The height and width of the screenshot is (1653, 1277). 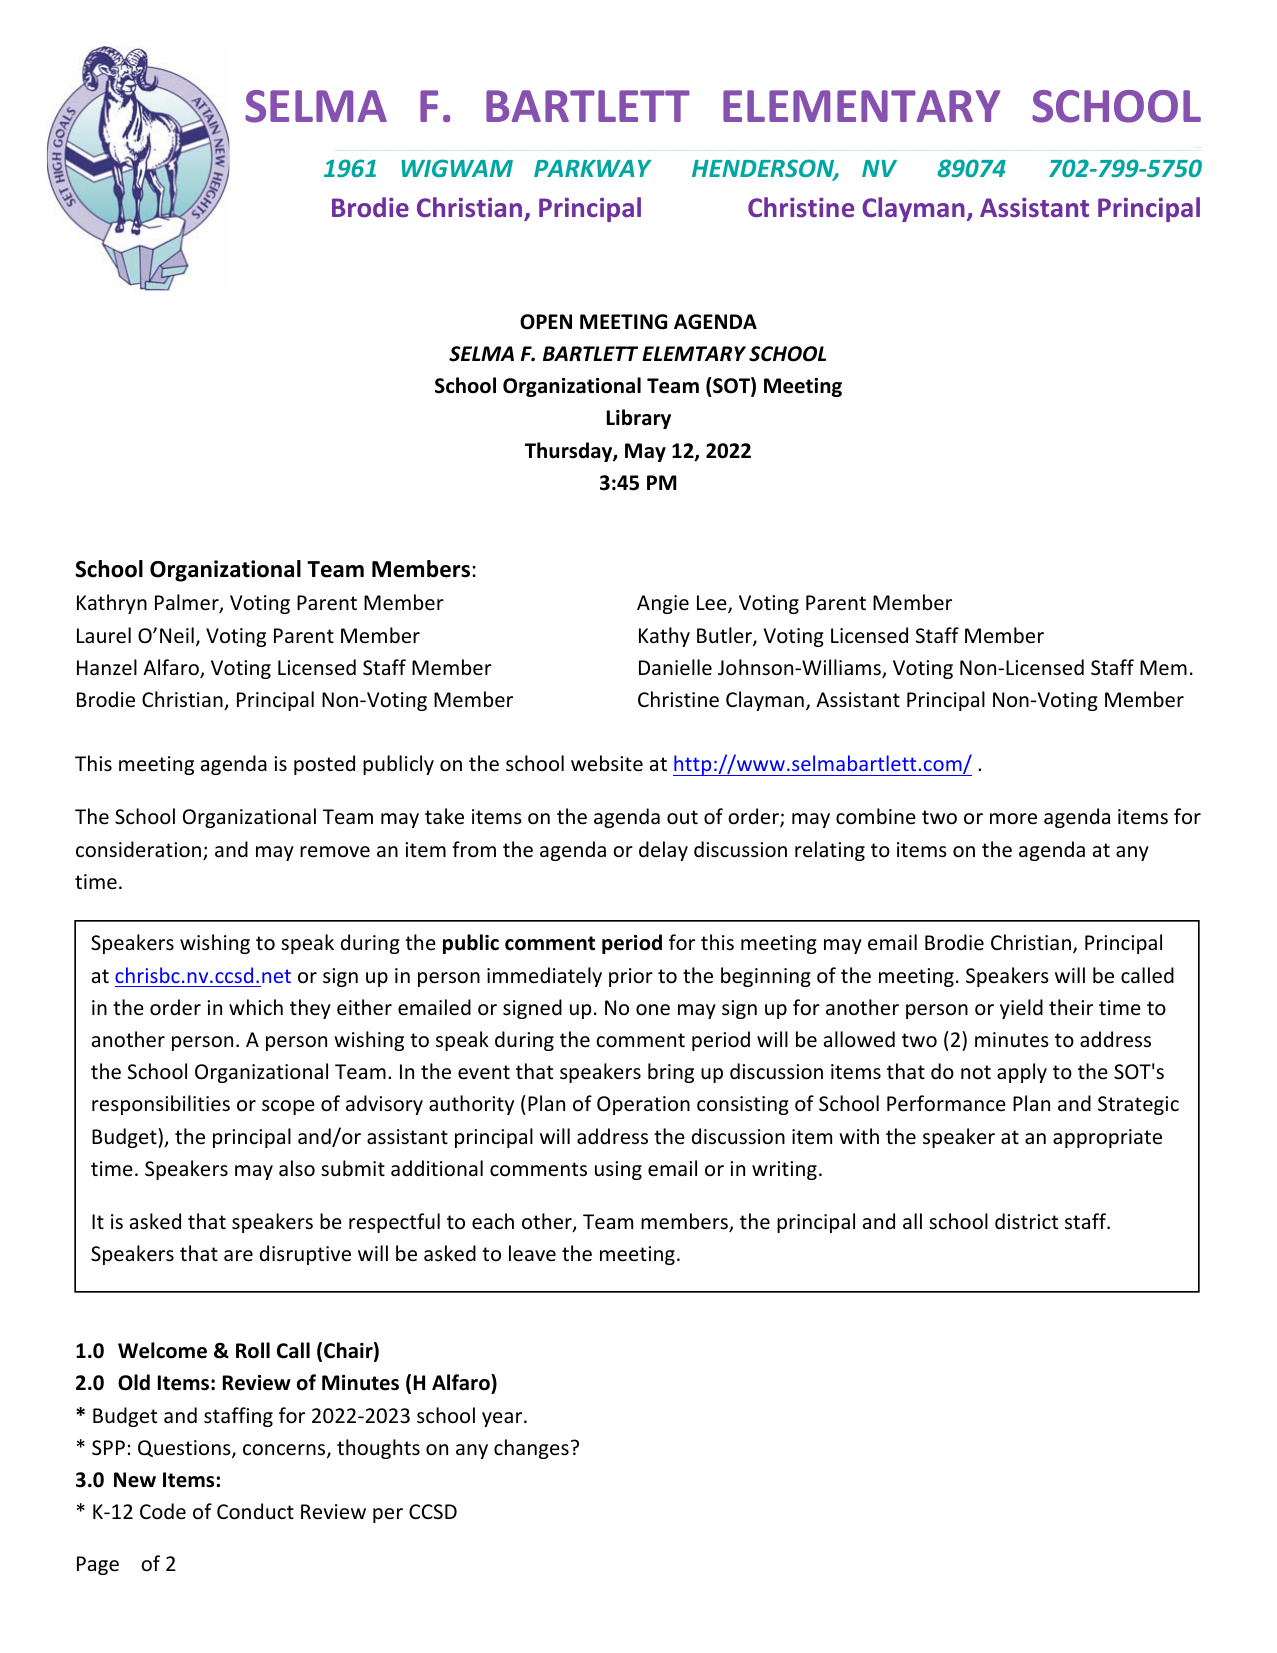 What do you see at coordinates (618, 1170) in the screenshot?
I see `using` at bounding box center [618, 1170].
